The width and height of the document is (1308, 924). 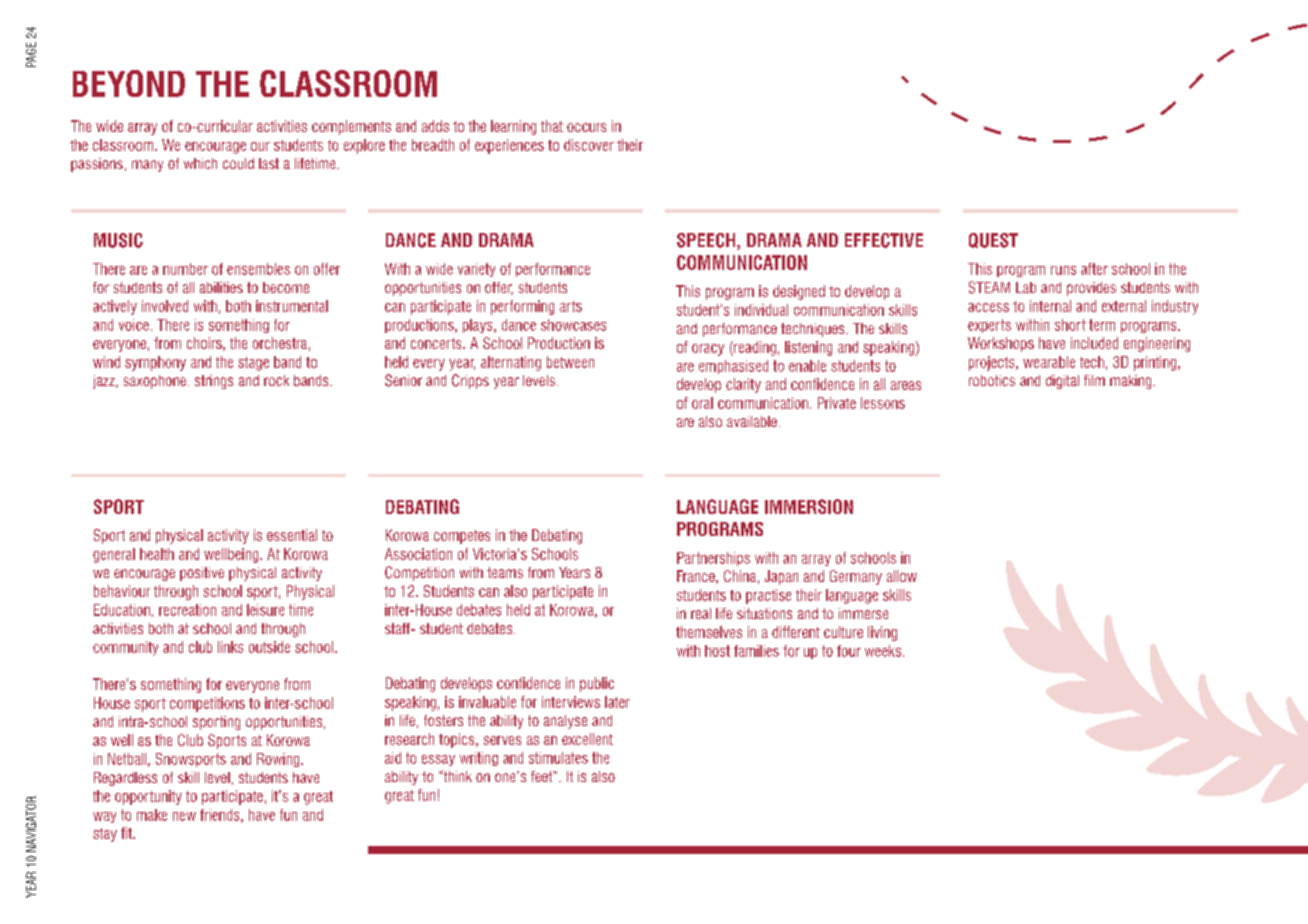 I want to click on new, so click(x=184, y=816).
